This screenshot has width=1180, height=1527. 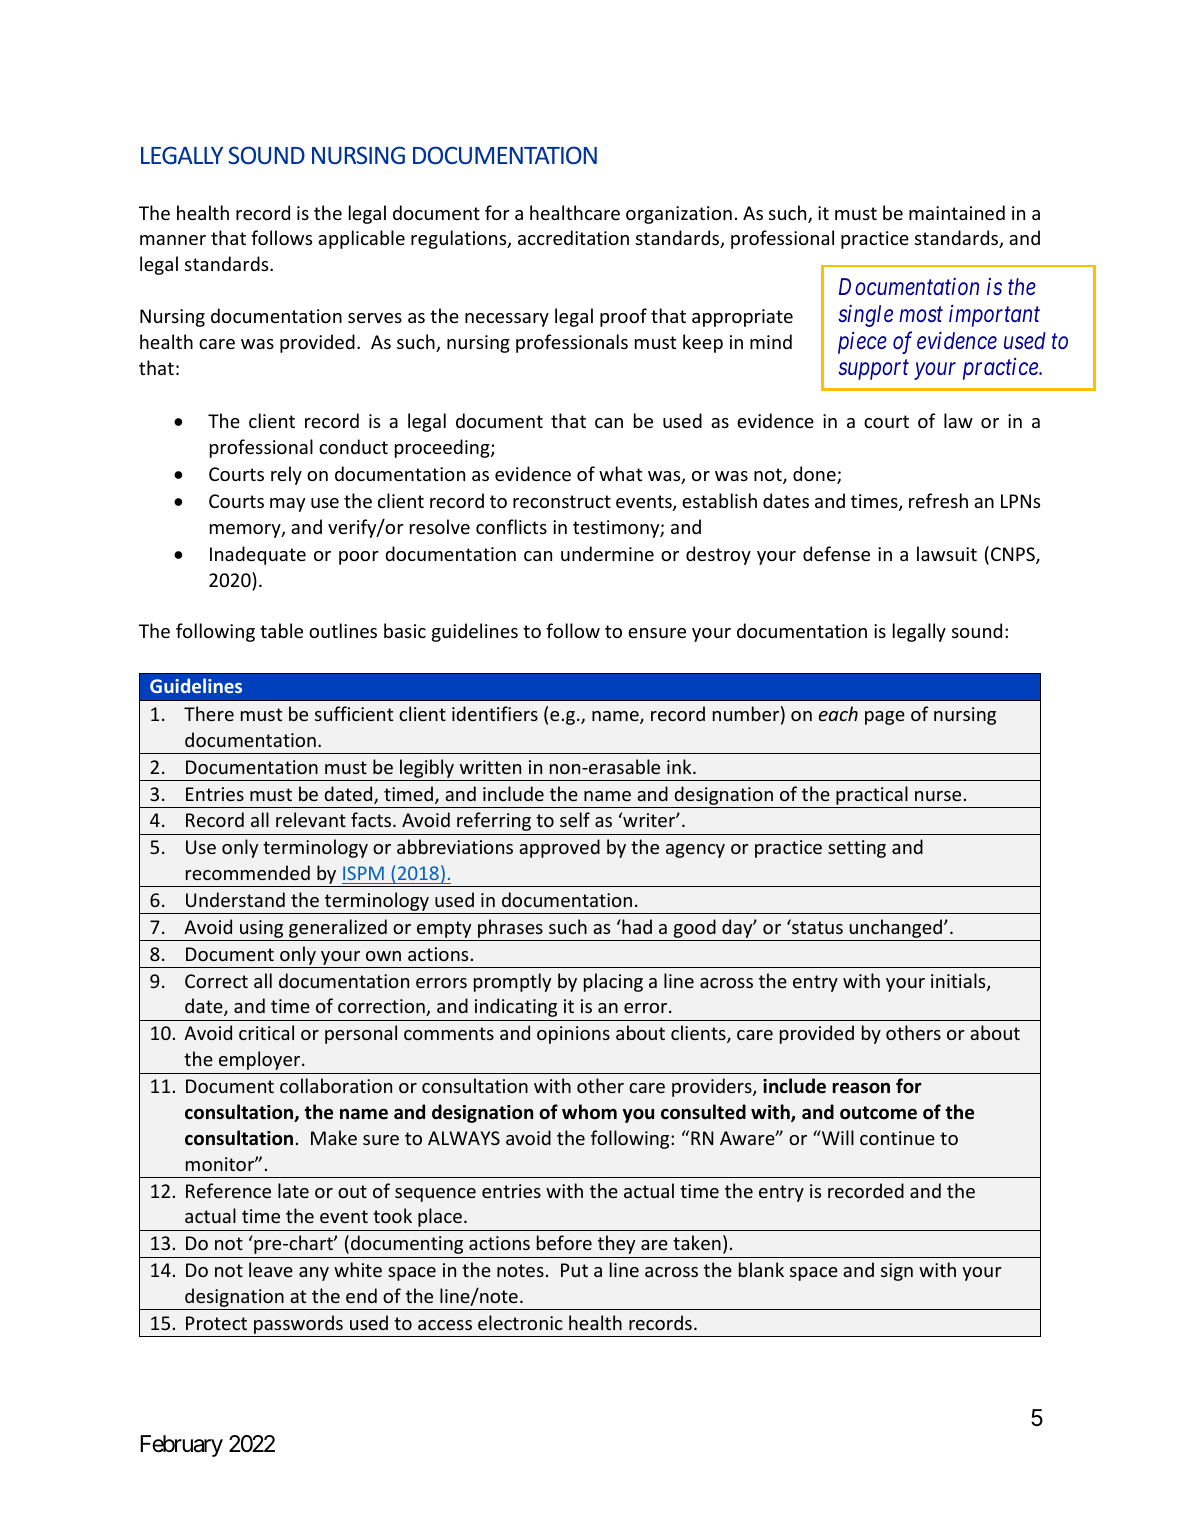 What do you see at coordinates (607, 553) in the screenshot?
I see `undermine` at bounding box center [607, 553].
